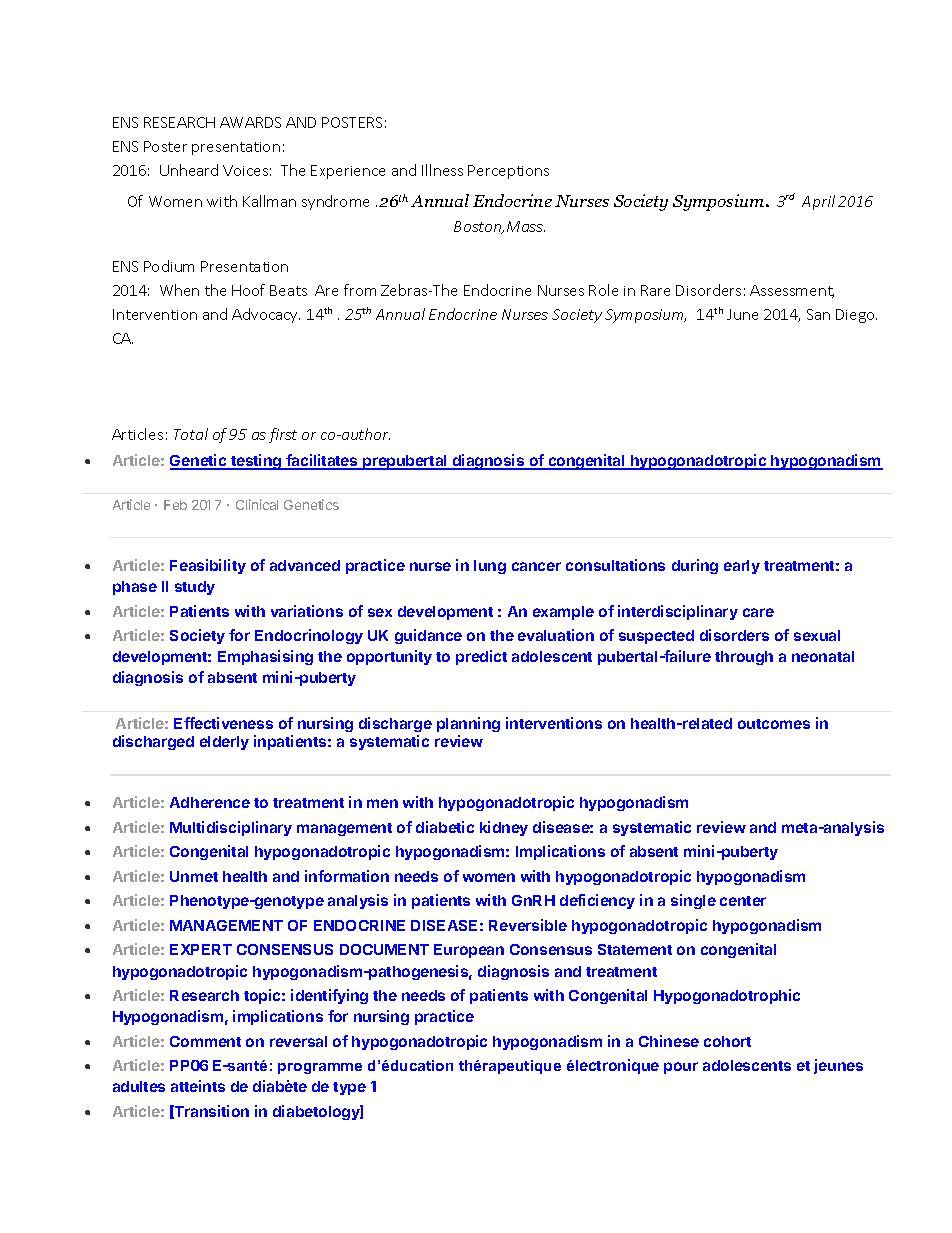  What do you see at coordinates (818, 202) in the page?
I see `April` at bounding box center [818, 202].
